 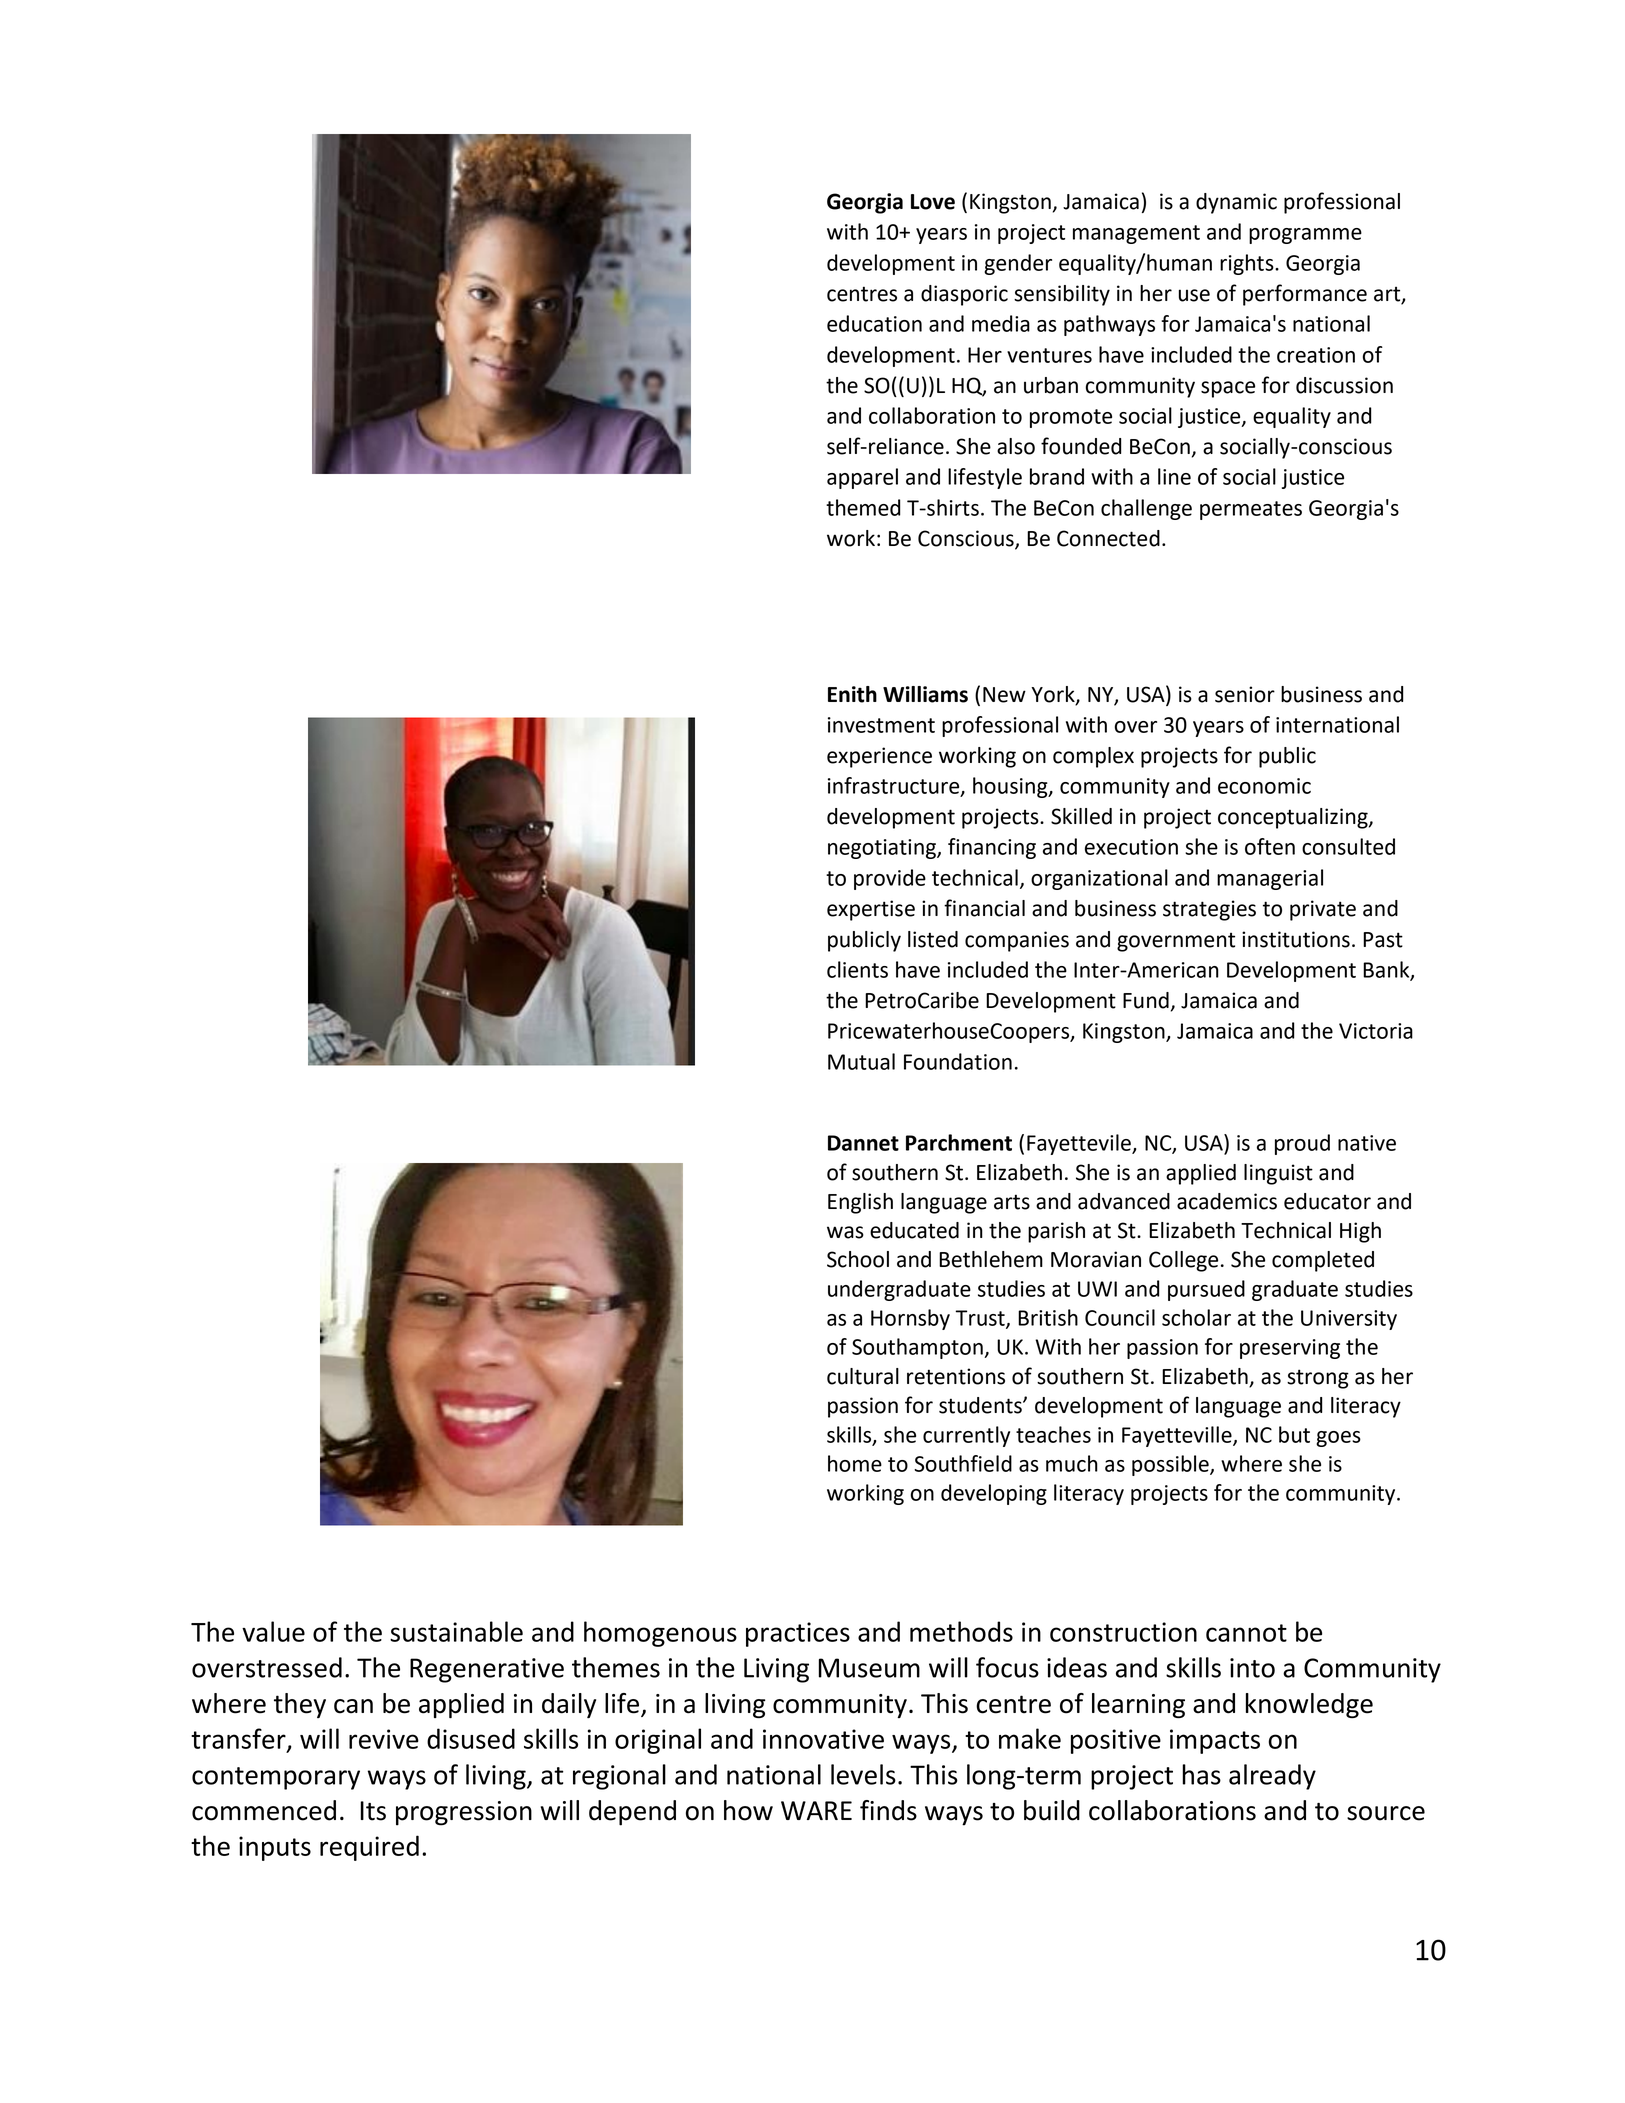 What do you see at coordinates (857, 969) in the screenshot?
I see `clients` at bounding box center [857, 969].
